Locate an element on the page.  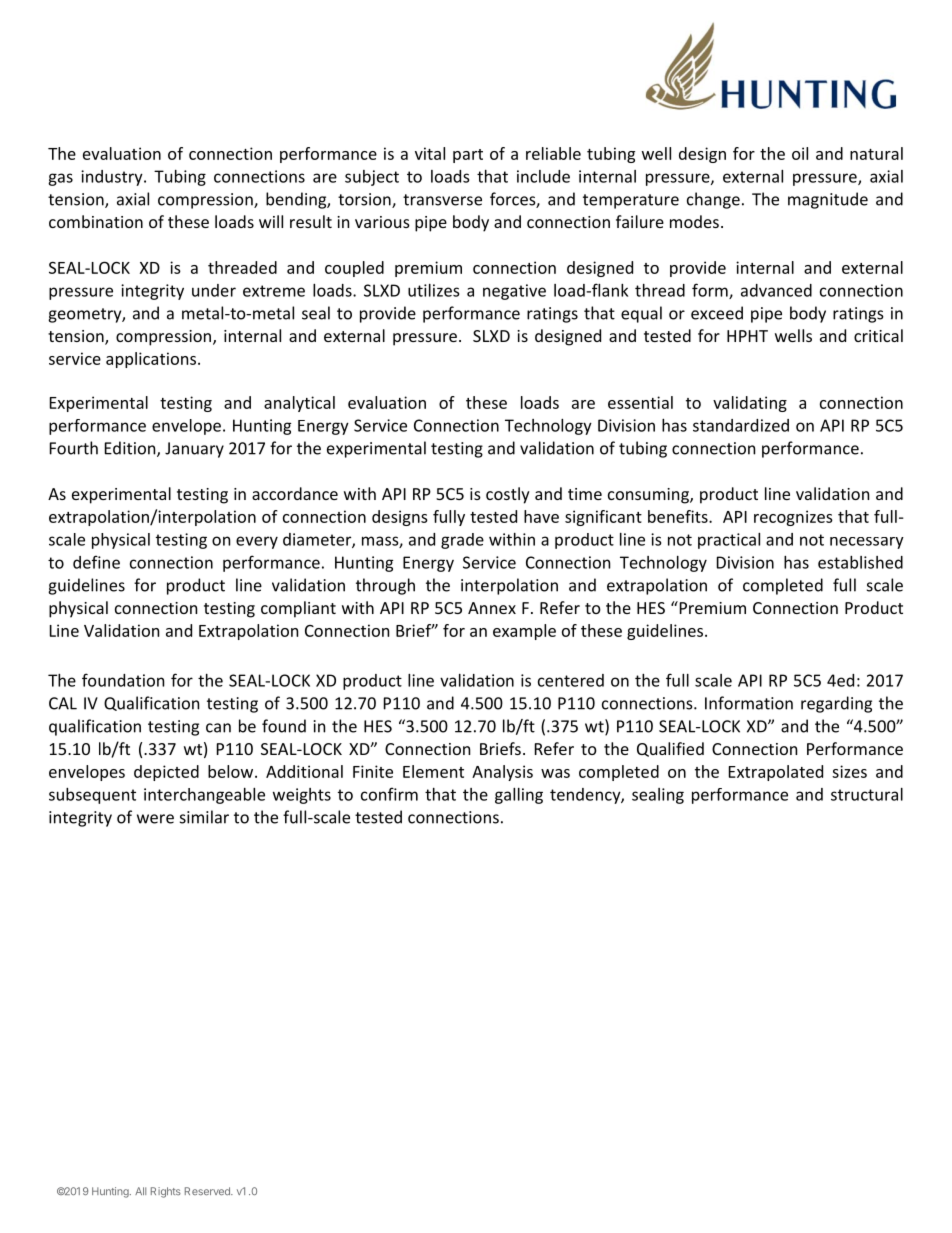
transverse is located at coordinates (442, 200).
